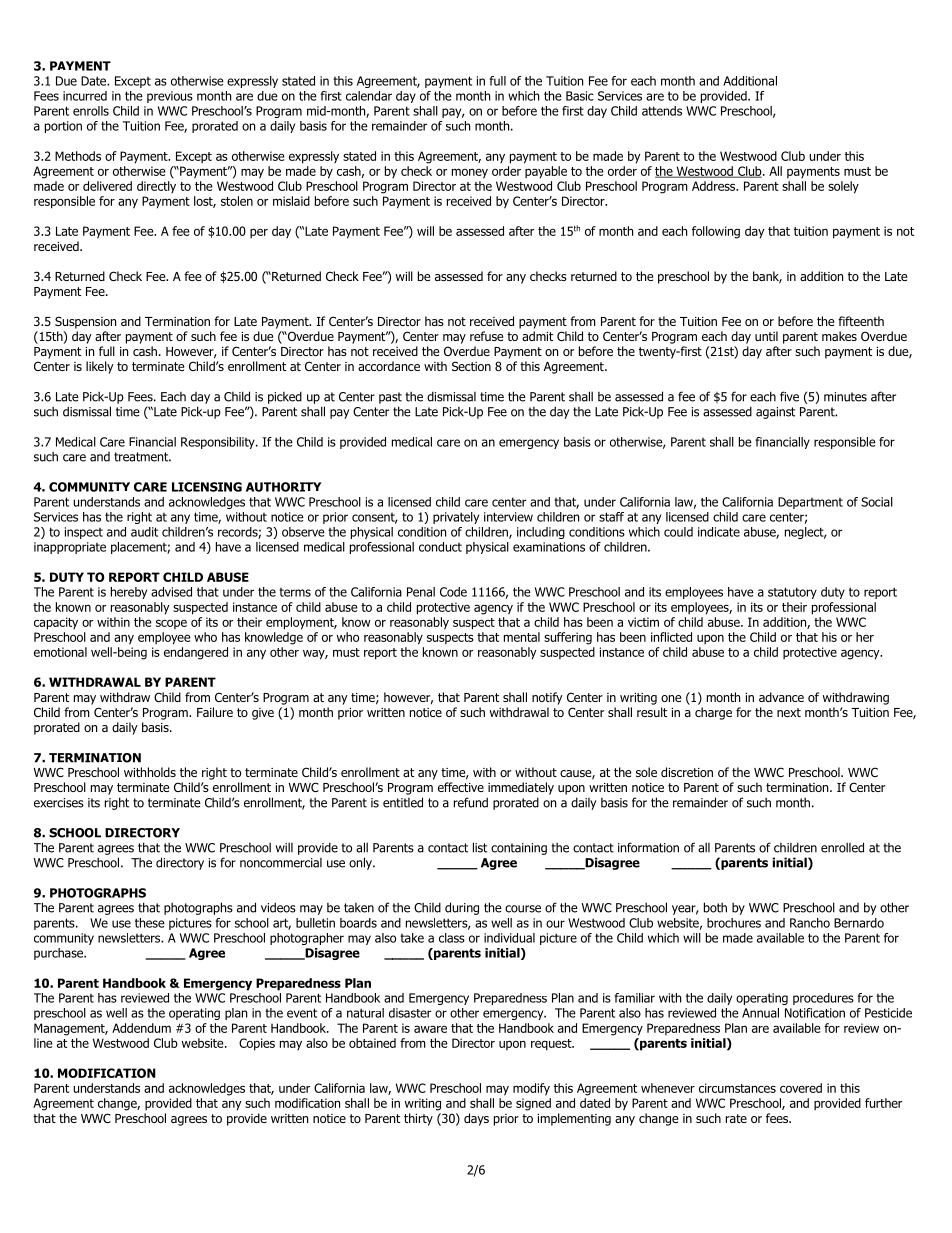  Describe the element at coordinates (141, 1028) in the screenshot. I see `Addendum` at that location.
